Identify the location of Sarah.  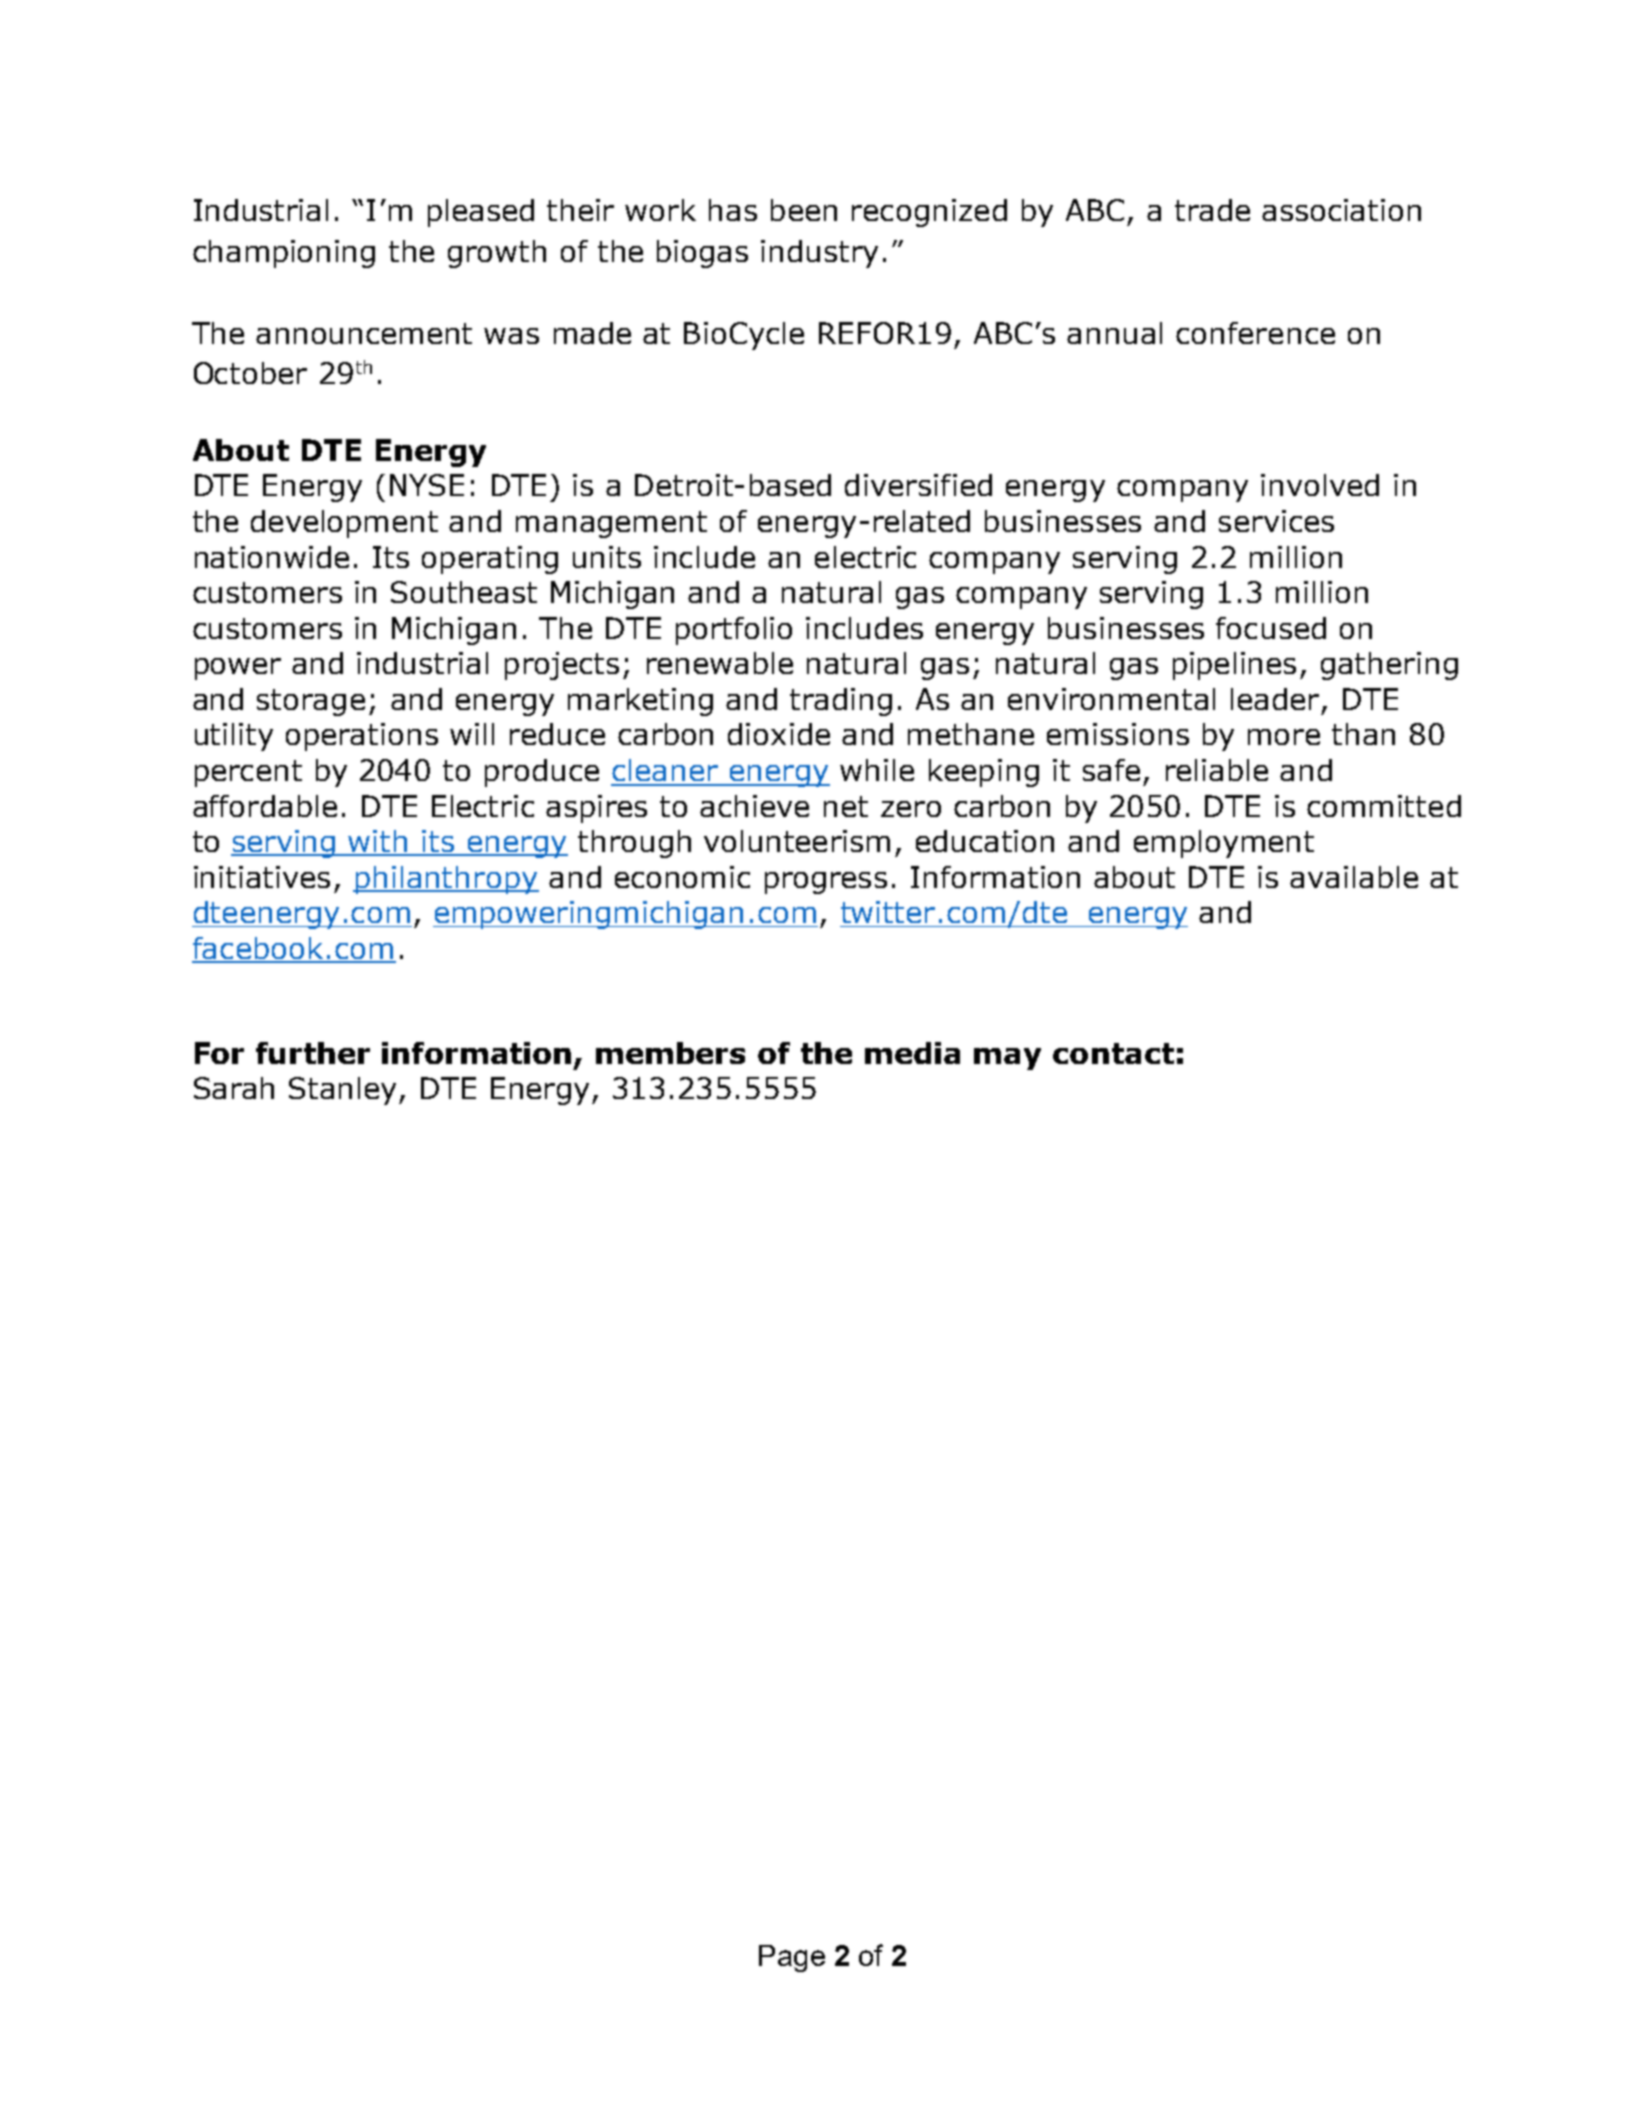
(234, 1088).
